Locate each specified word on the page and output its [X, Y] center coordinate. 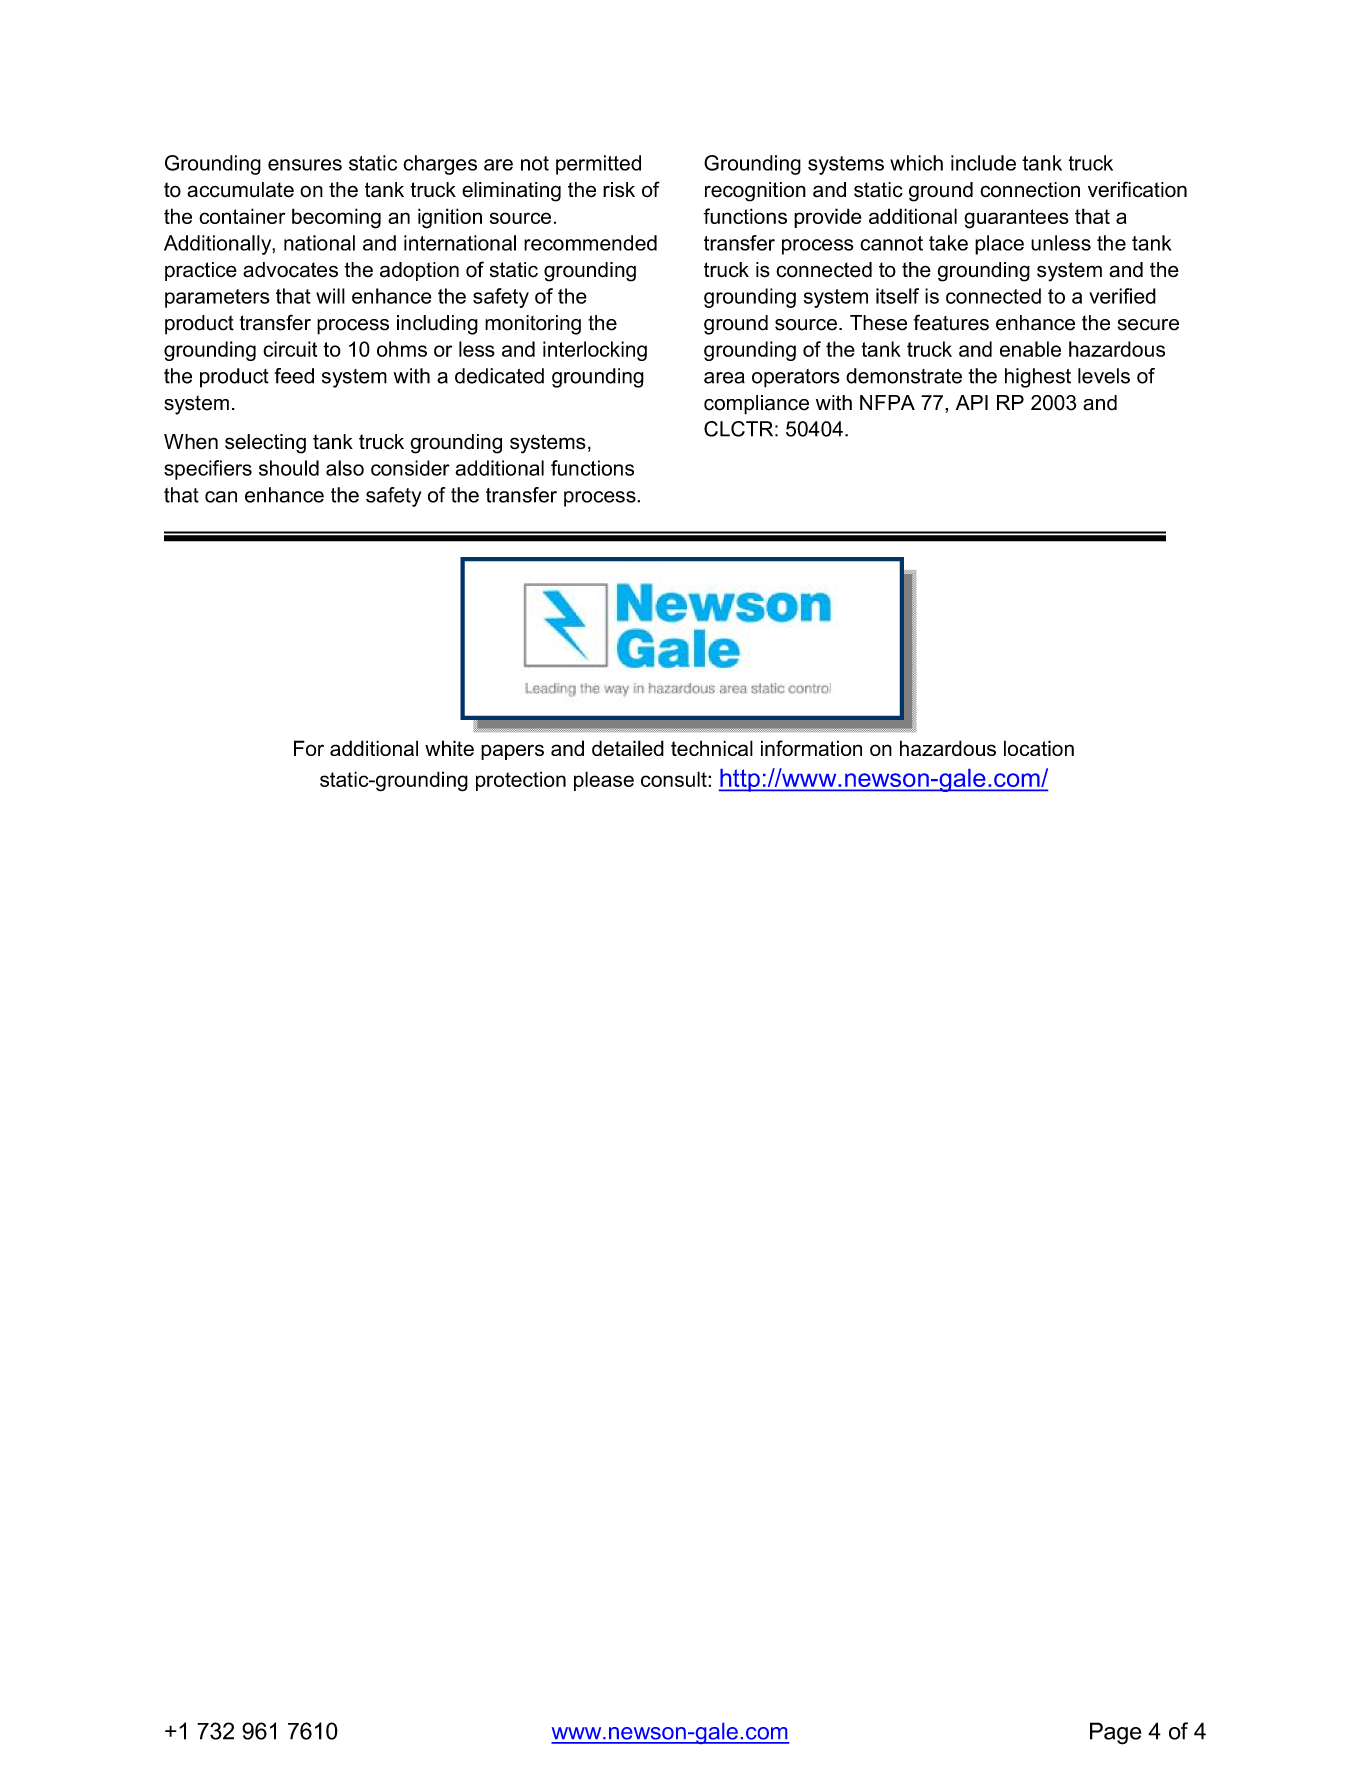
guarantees [1016, 219]
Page [1116, 1733]
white [449, 748]
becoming [336, 218]
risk [619, 190]
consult [675, 779]
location [1039, 748]
